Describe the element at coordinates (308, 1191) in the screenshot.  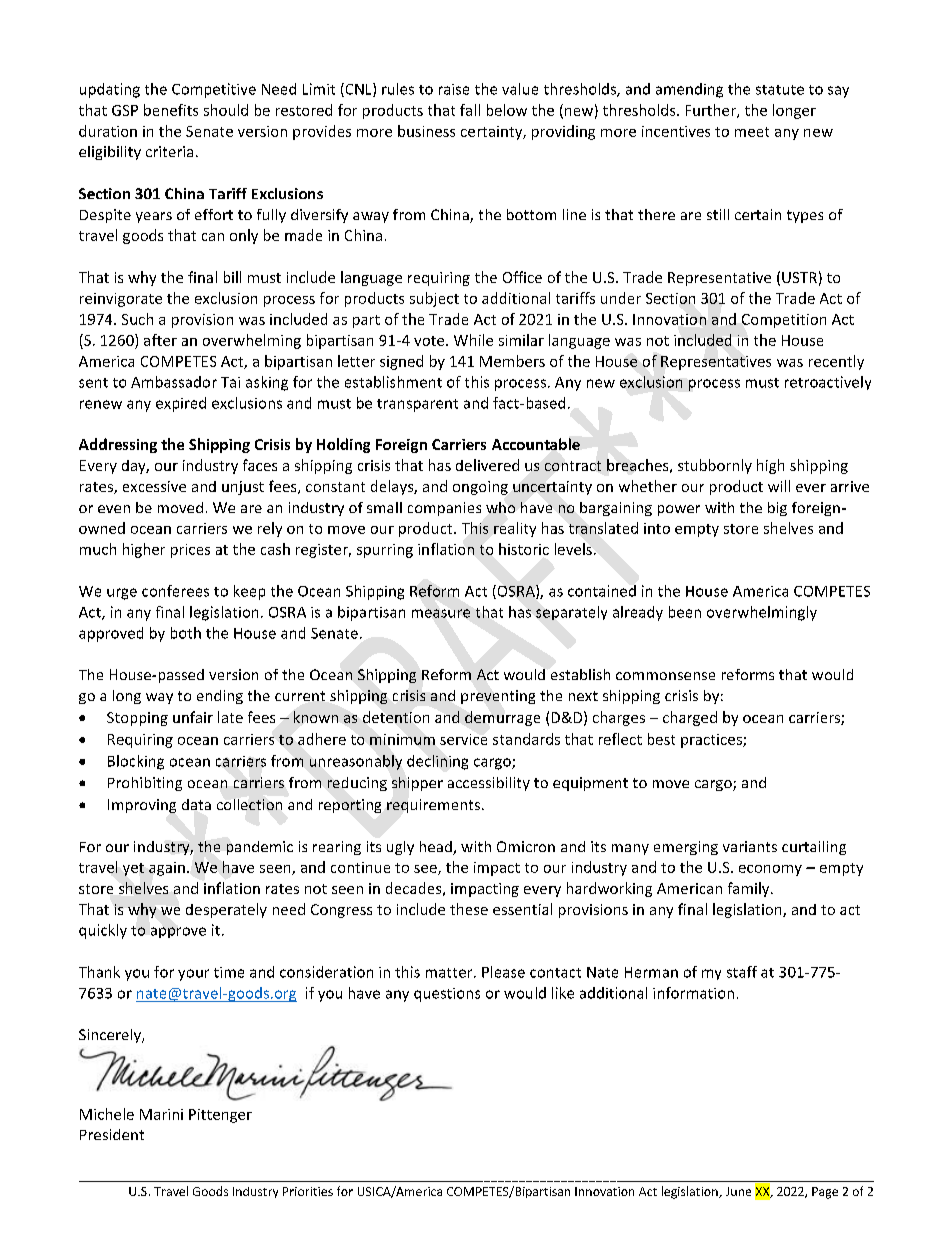
I see `Priorities` at that location.
